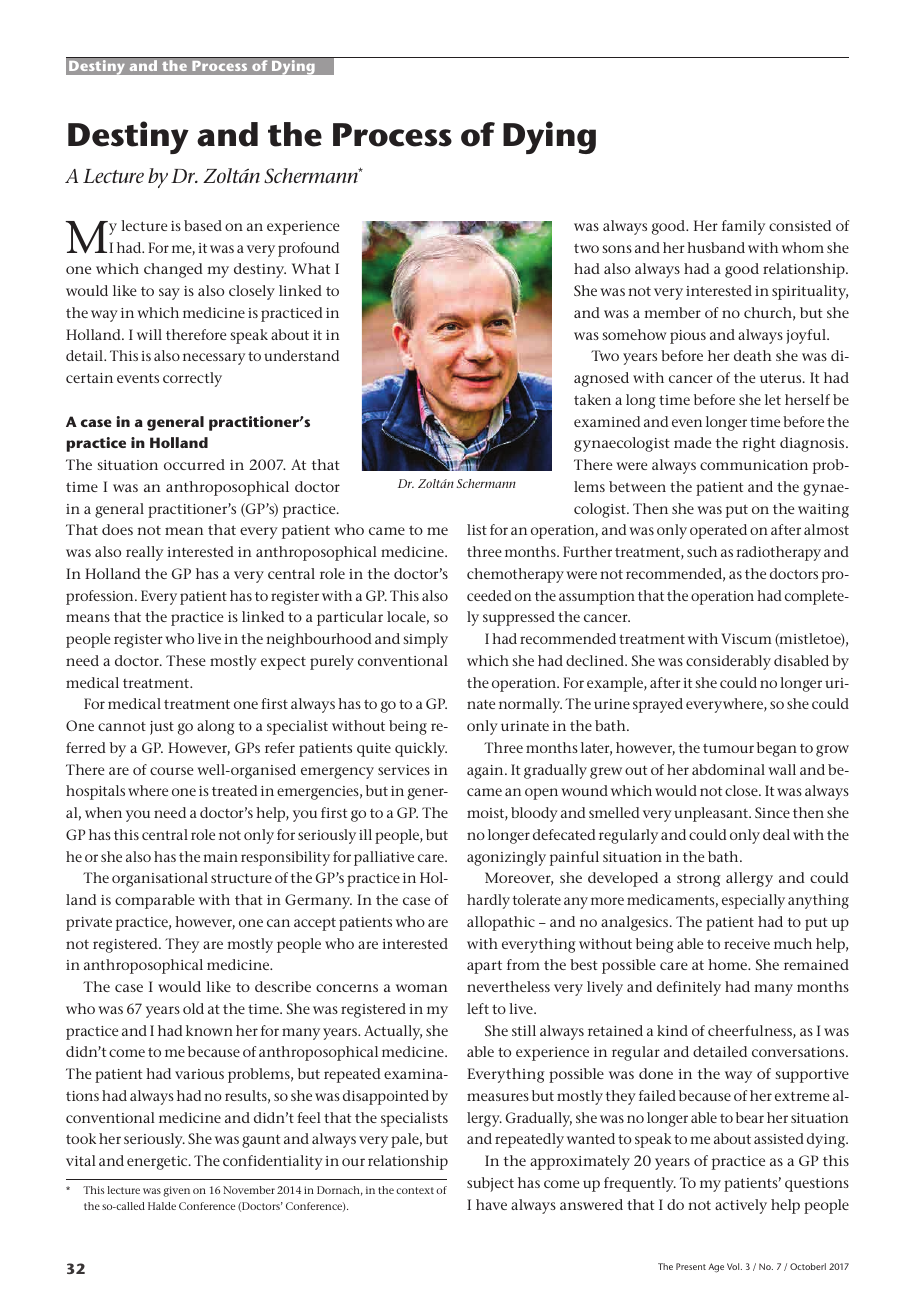  Describe the element at coordinates (160, 879) in the screenshot. I see `organisational` at that location.
